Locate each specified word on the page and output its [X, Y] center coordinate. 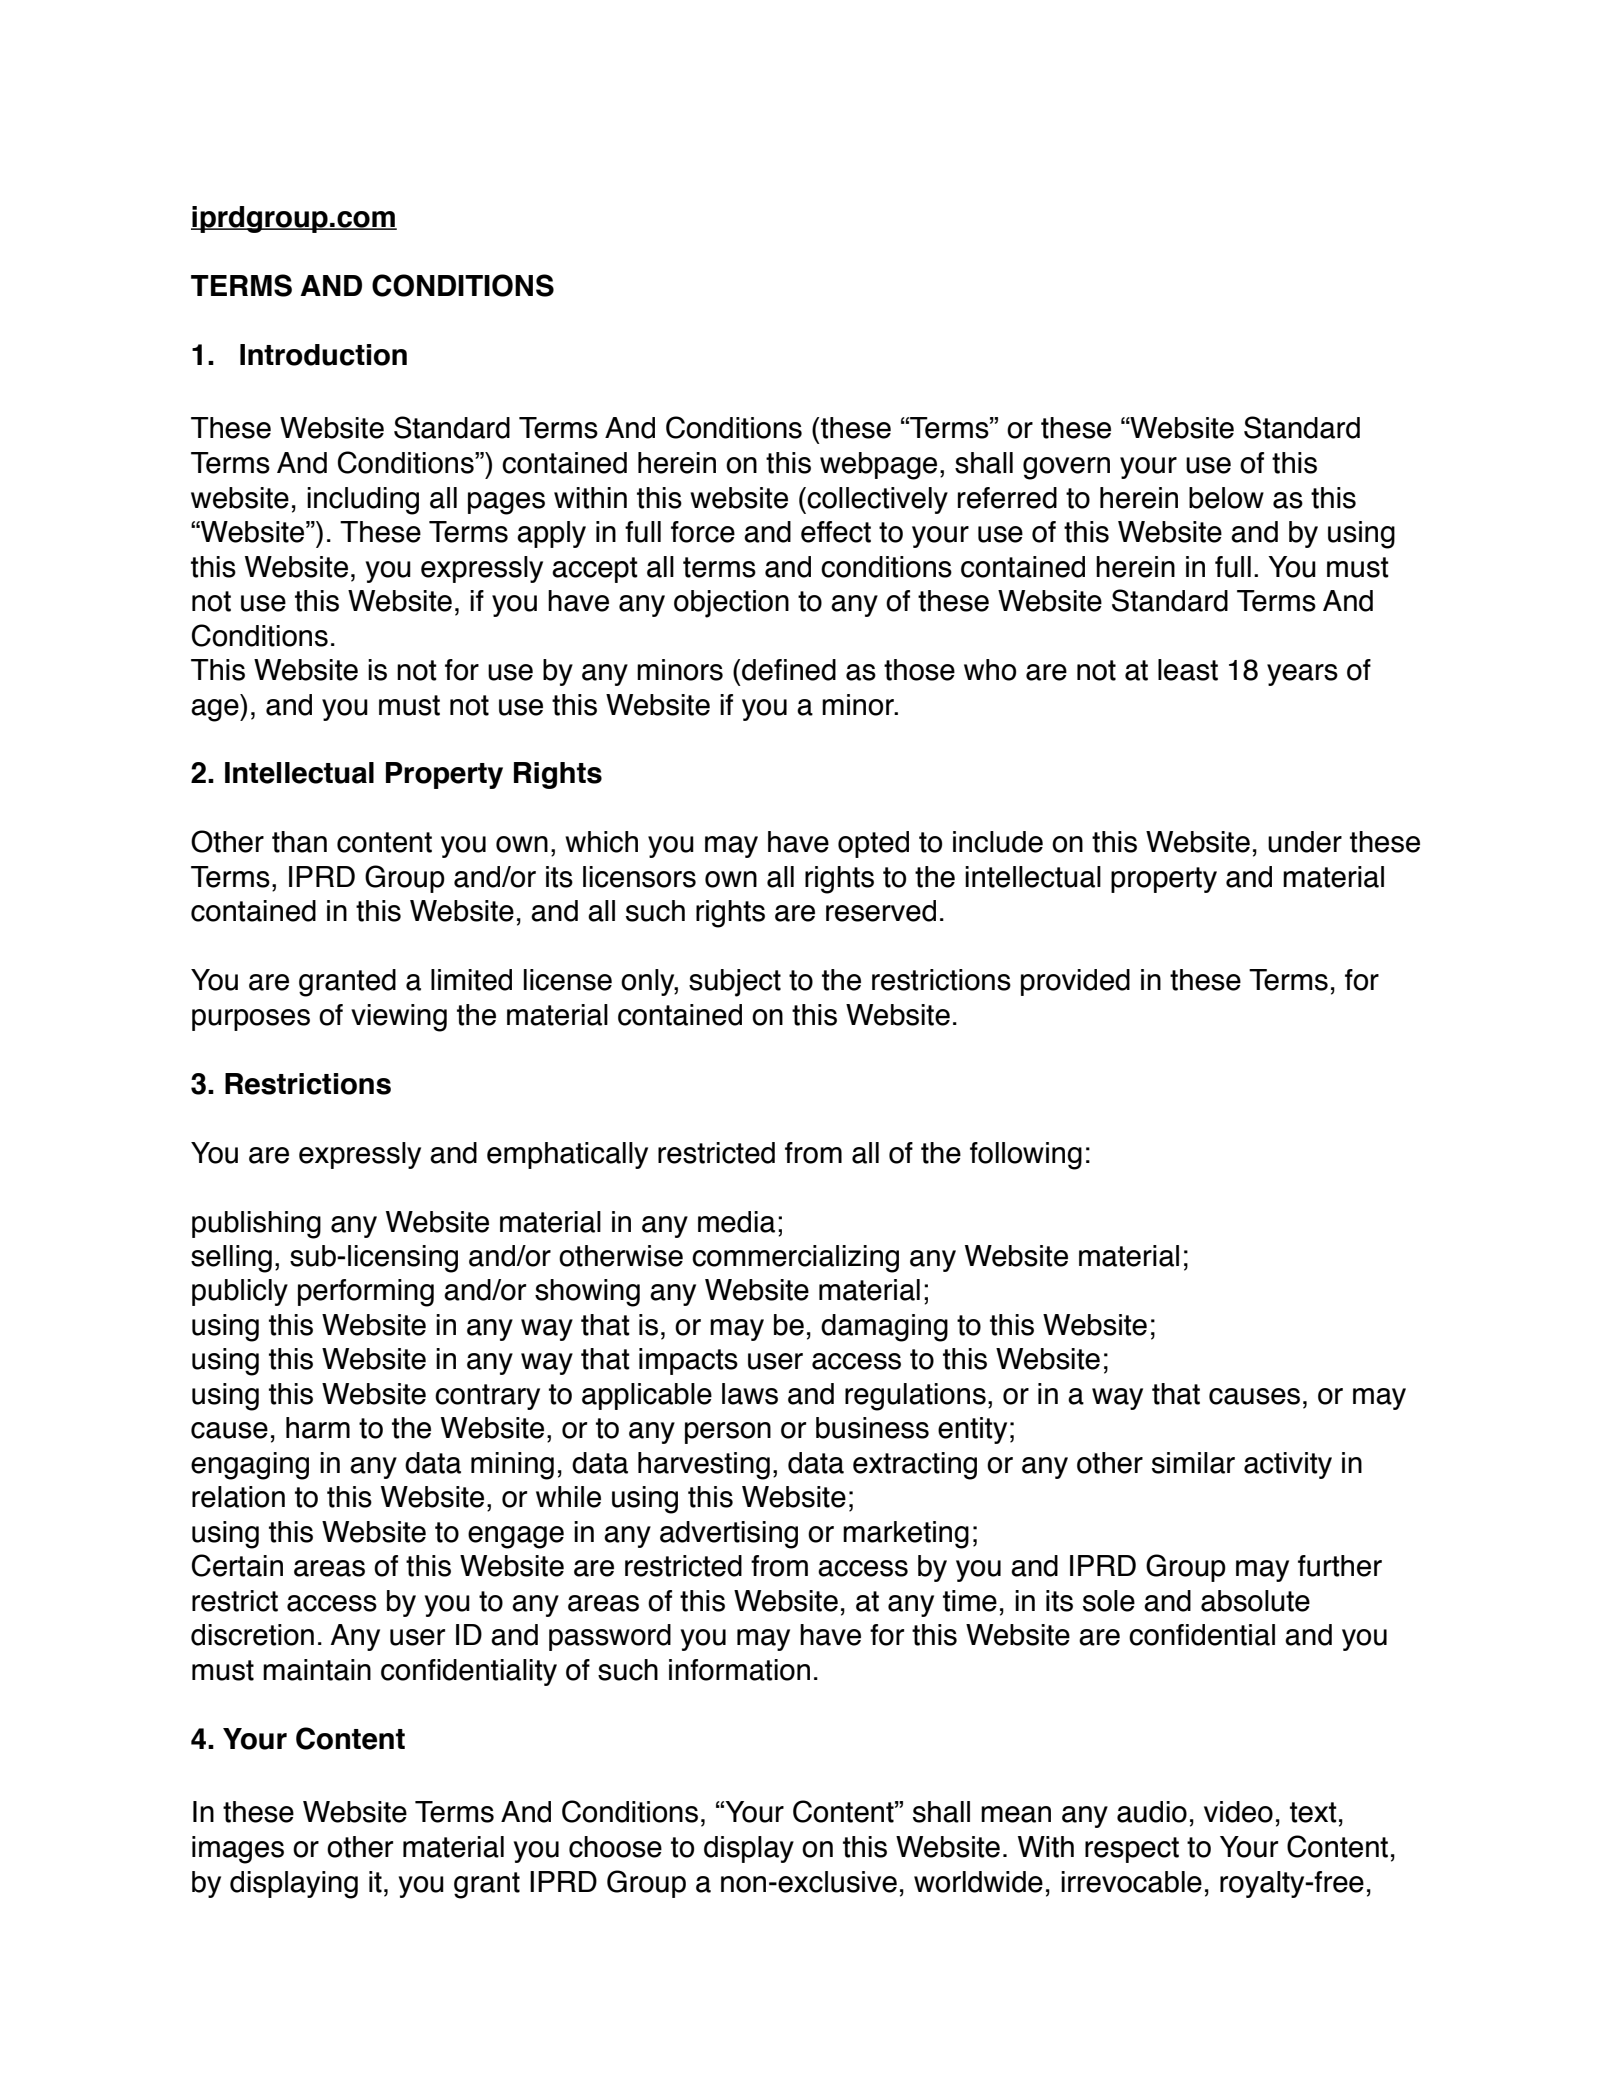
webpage [878, 466]
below [1226, 498]
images [238, 1850]
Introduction [323, 355]
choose [615, 1847]
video [1238, 1812]
